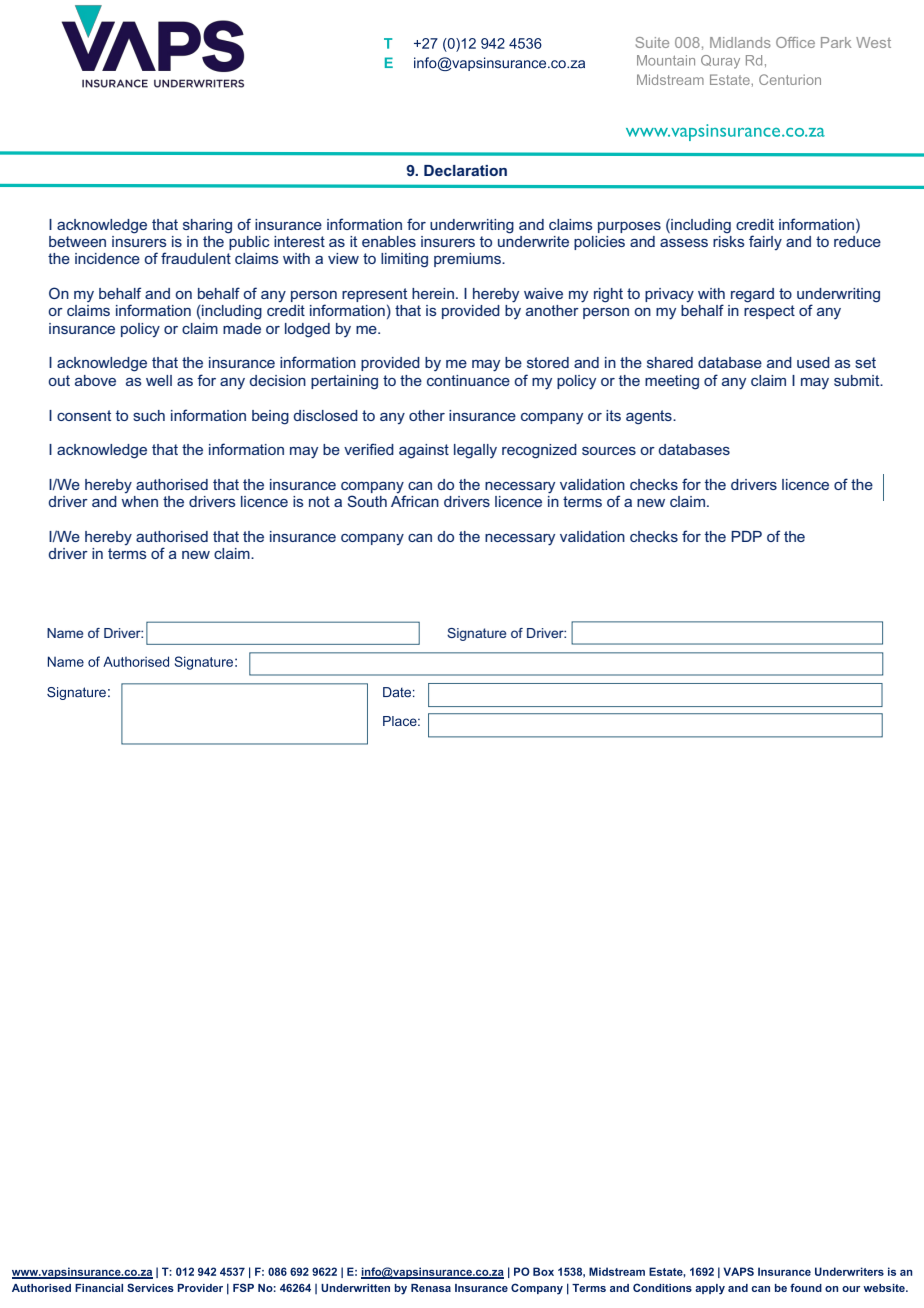 The height and width of the screenshot is (1308, 924). I want to click on stored, so click(548, 362).
